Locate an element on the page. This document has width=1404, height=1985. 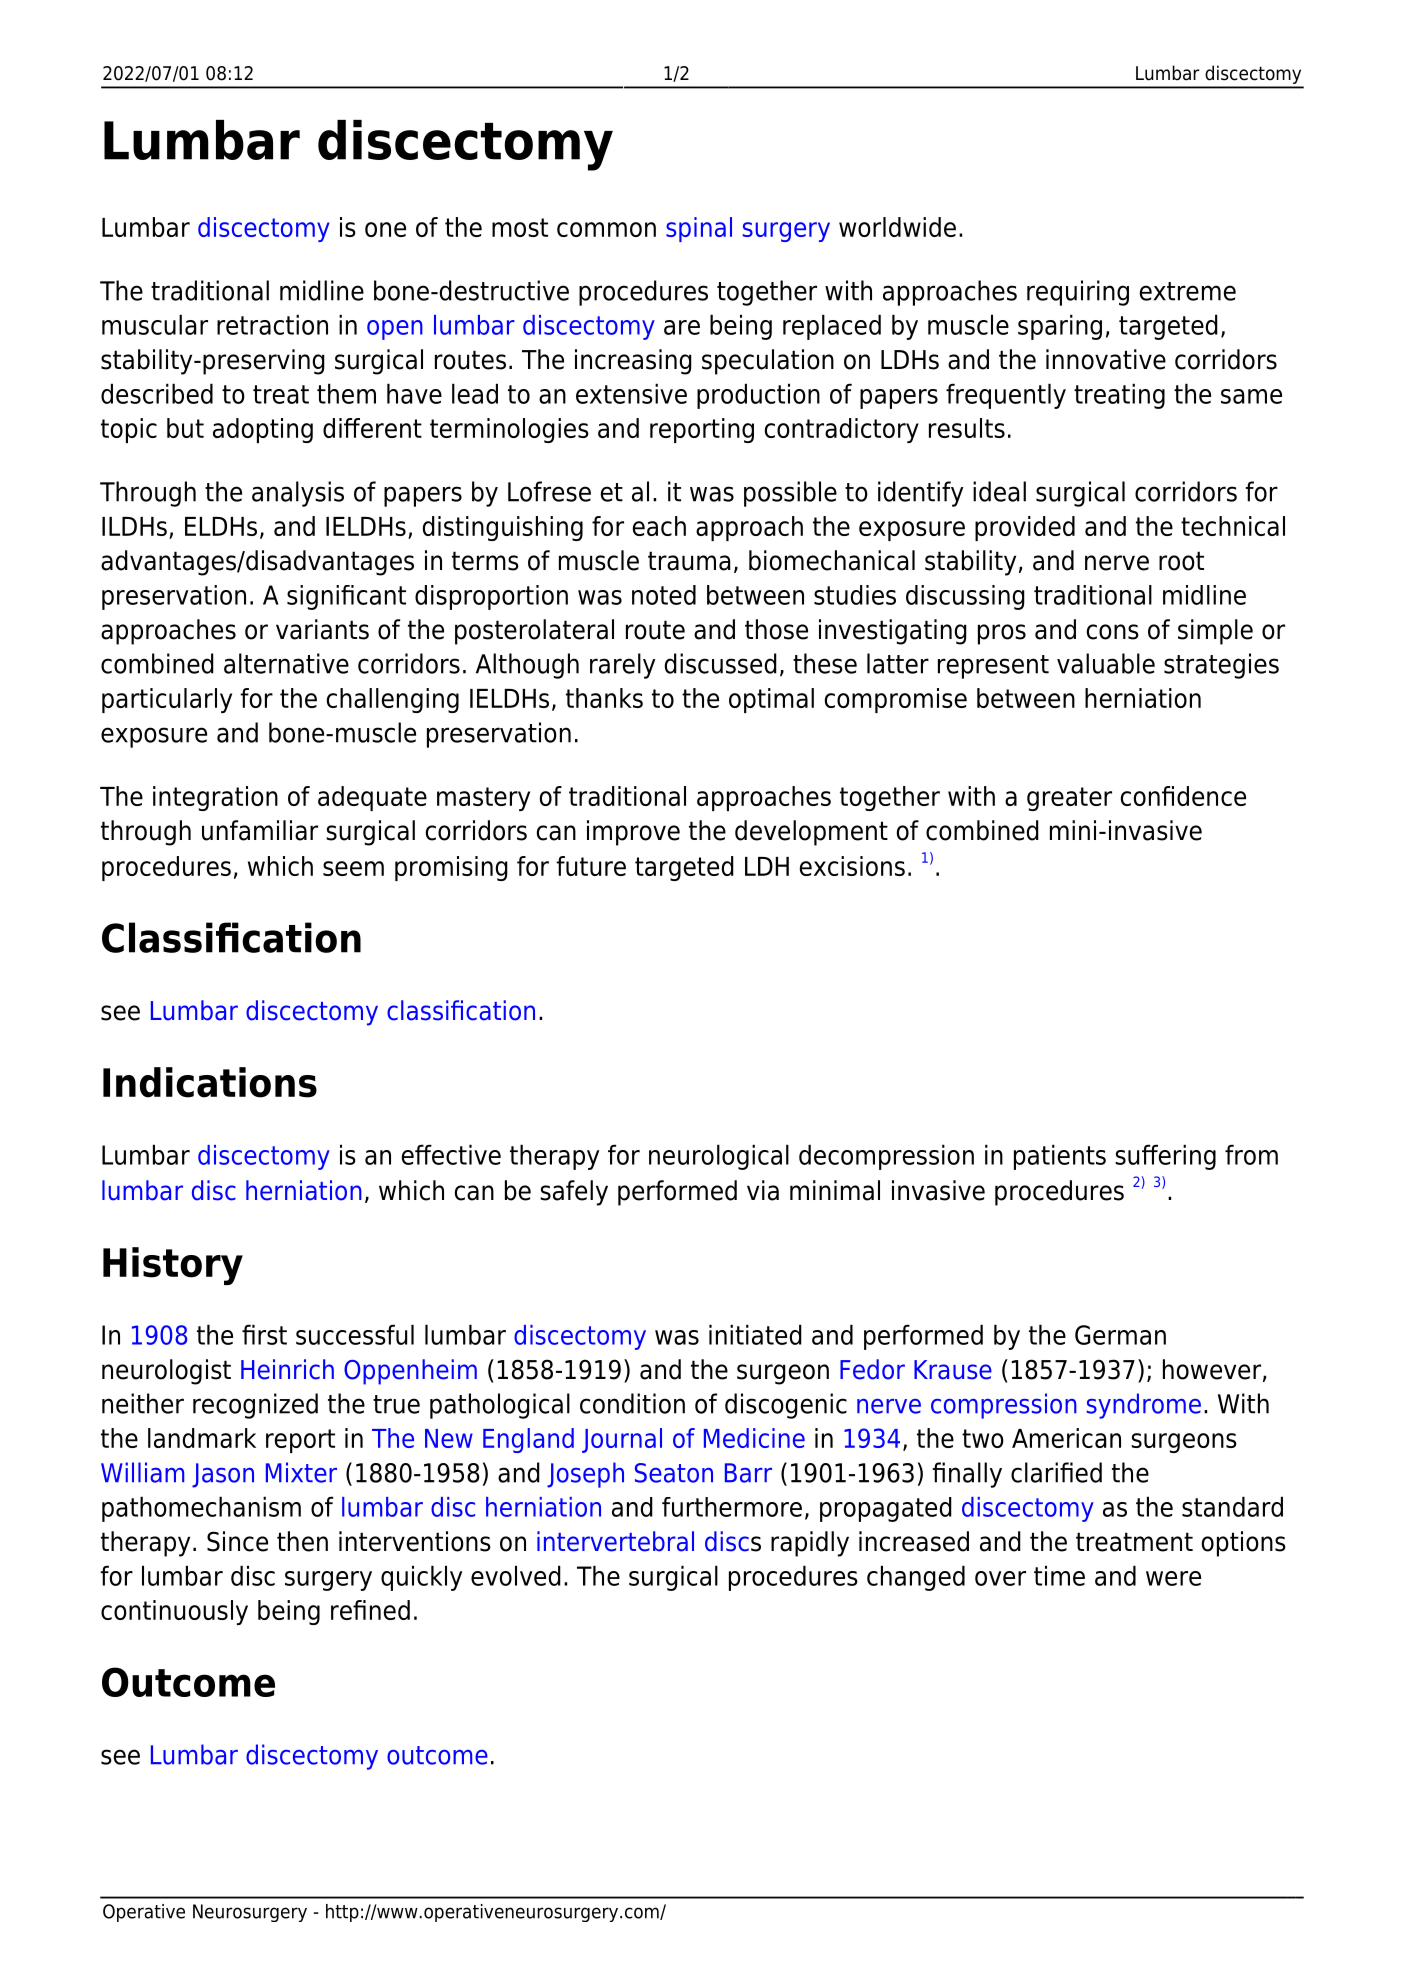
retraction is located at coordinates (272, 324).
